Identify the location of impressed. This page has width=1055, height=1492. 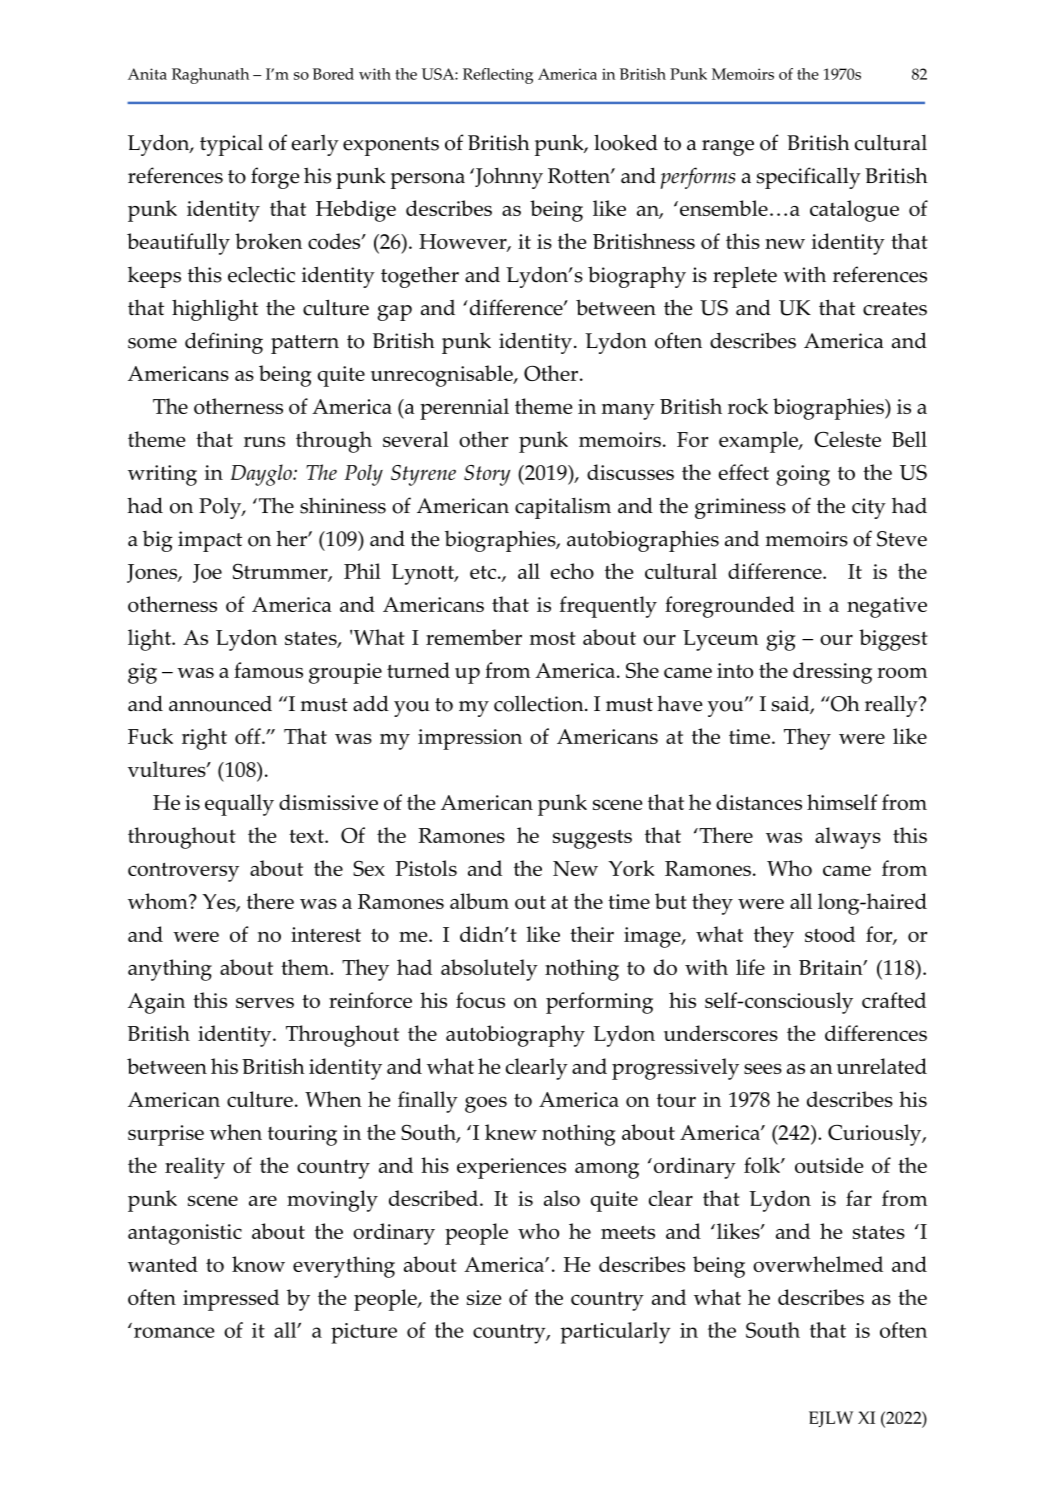
(231, 1300).
